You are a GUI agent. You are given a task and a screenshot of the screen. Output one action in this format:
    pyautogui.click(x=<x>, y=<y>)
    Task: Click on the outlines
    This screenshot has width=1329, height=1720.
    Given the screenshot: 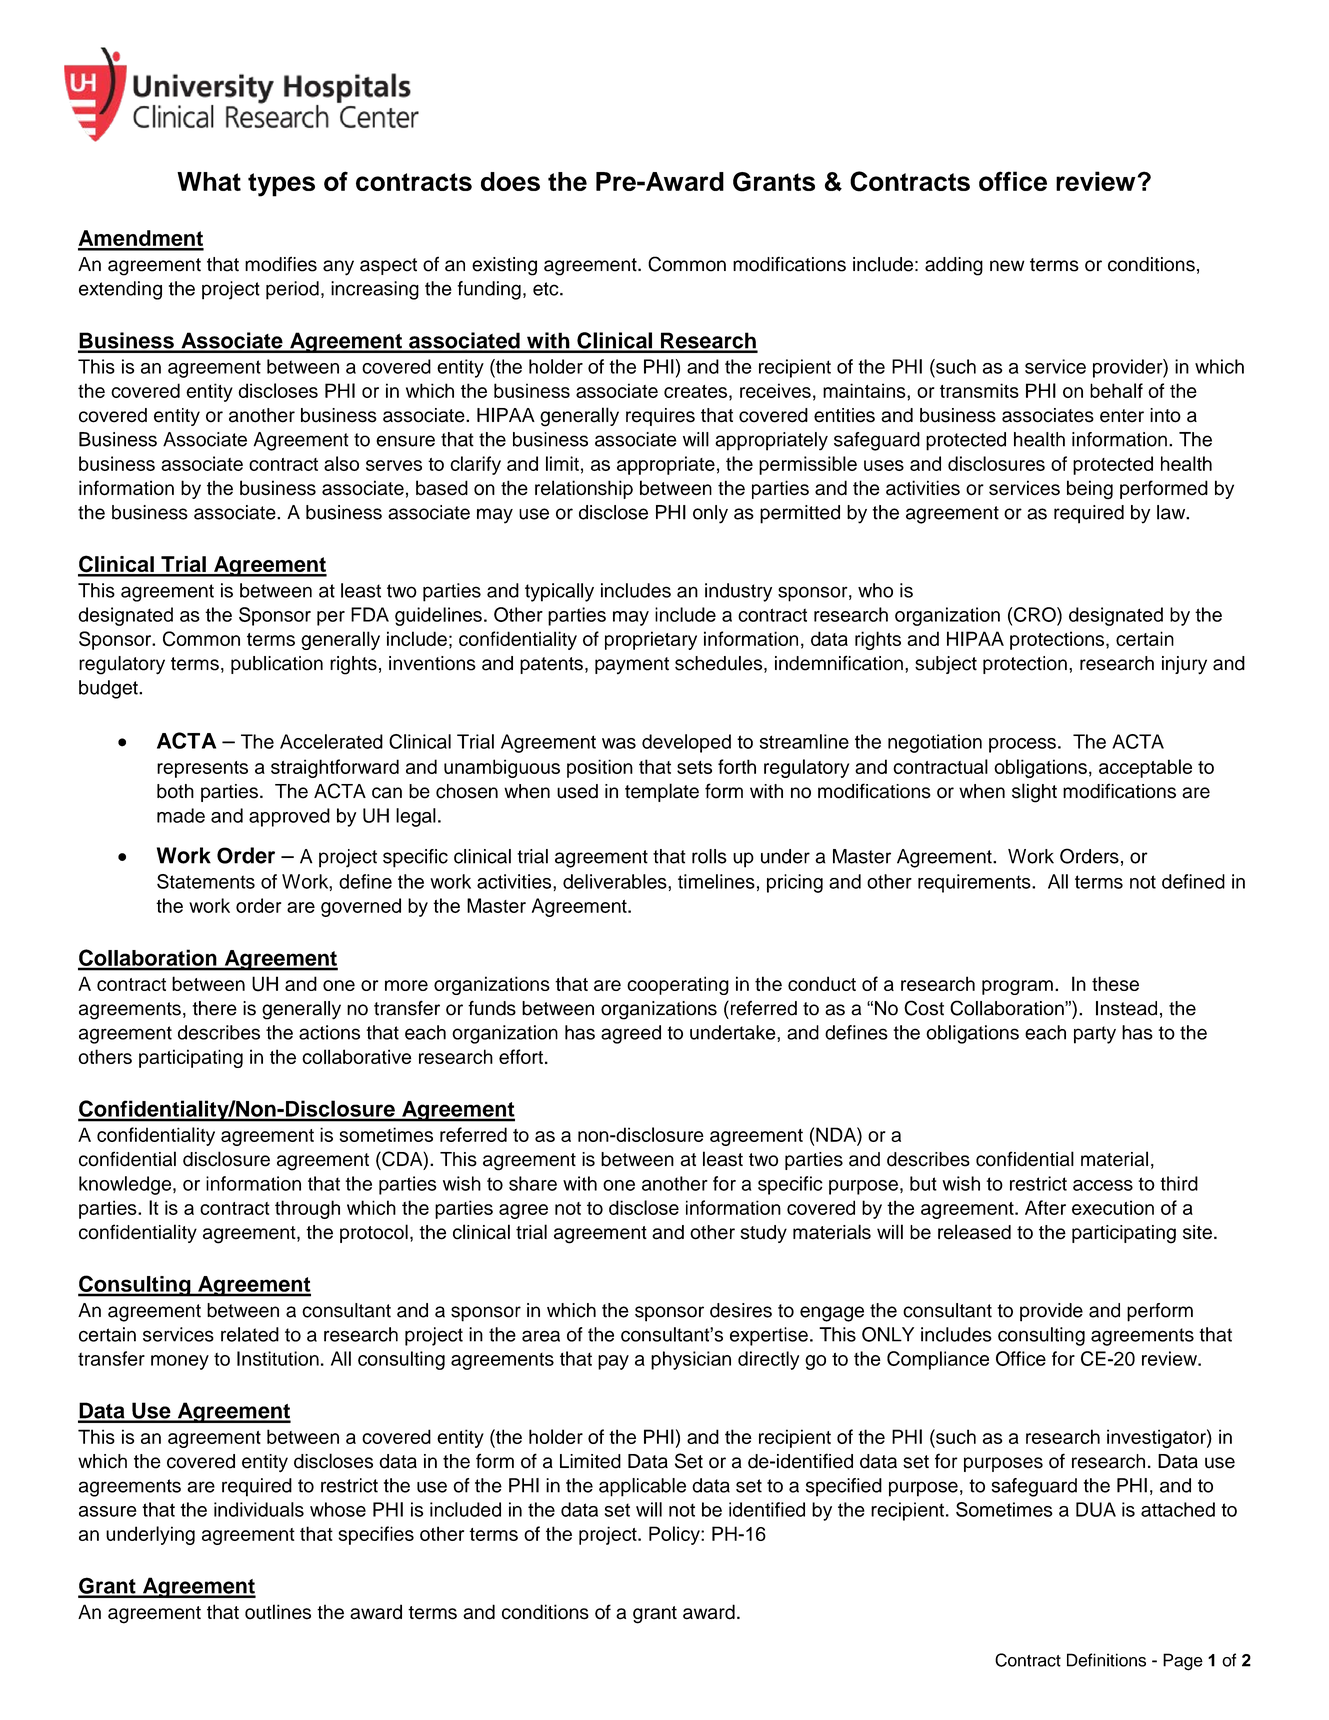 What is the action you would take?
    pyautogui.click(x=278, y=1612)
